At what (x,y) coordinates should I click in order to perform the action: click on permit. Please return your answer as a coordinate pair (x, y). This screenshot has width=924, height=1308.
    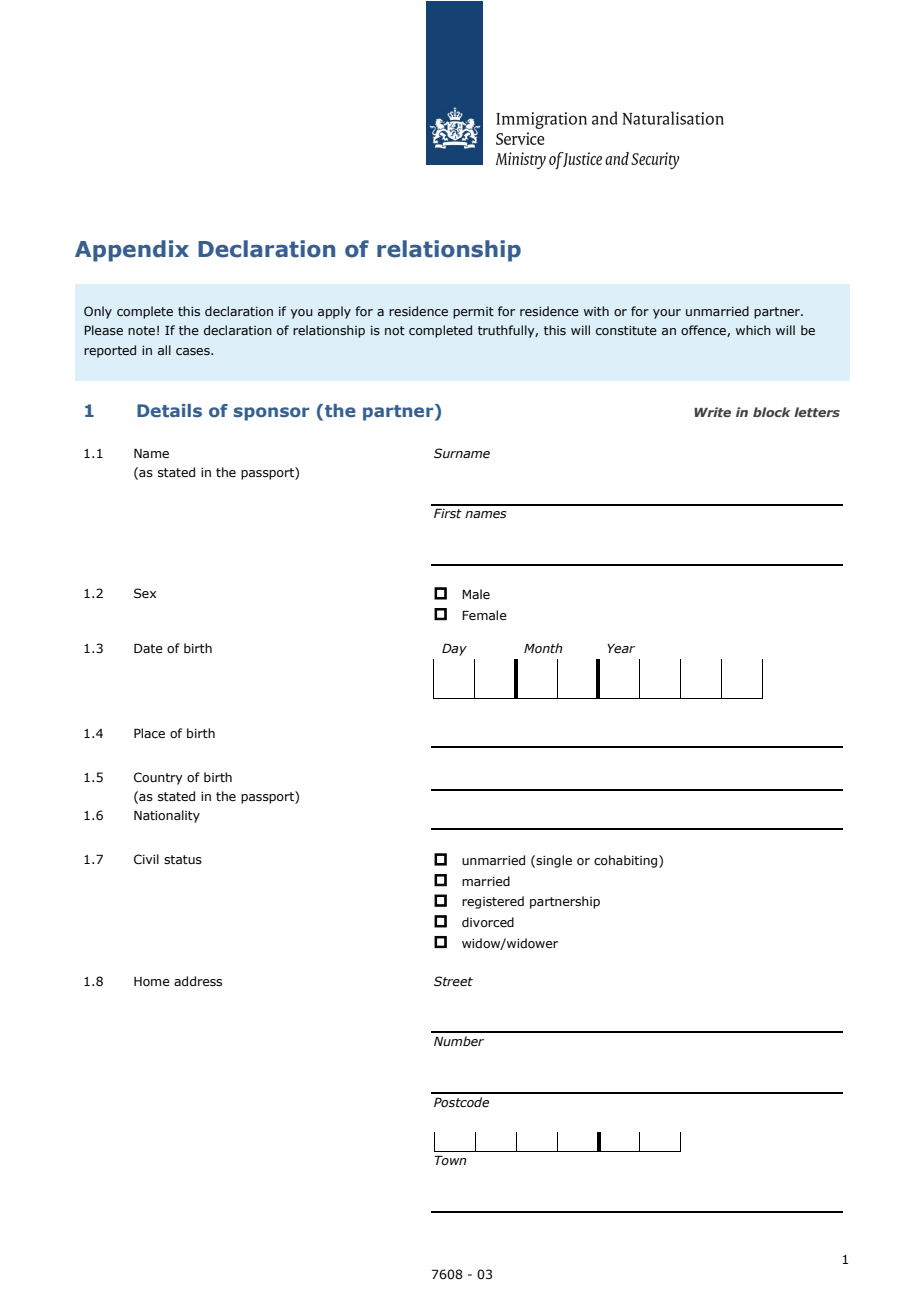
    Looking at the image, I should click on (473, 313).
